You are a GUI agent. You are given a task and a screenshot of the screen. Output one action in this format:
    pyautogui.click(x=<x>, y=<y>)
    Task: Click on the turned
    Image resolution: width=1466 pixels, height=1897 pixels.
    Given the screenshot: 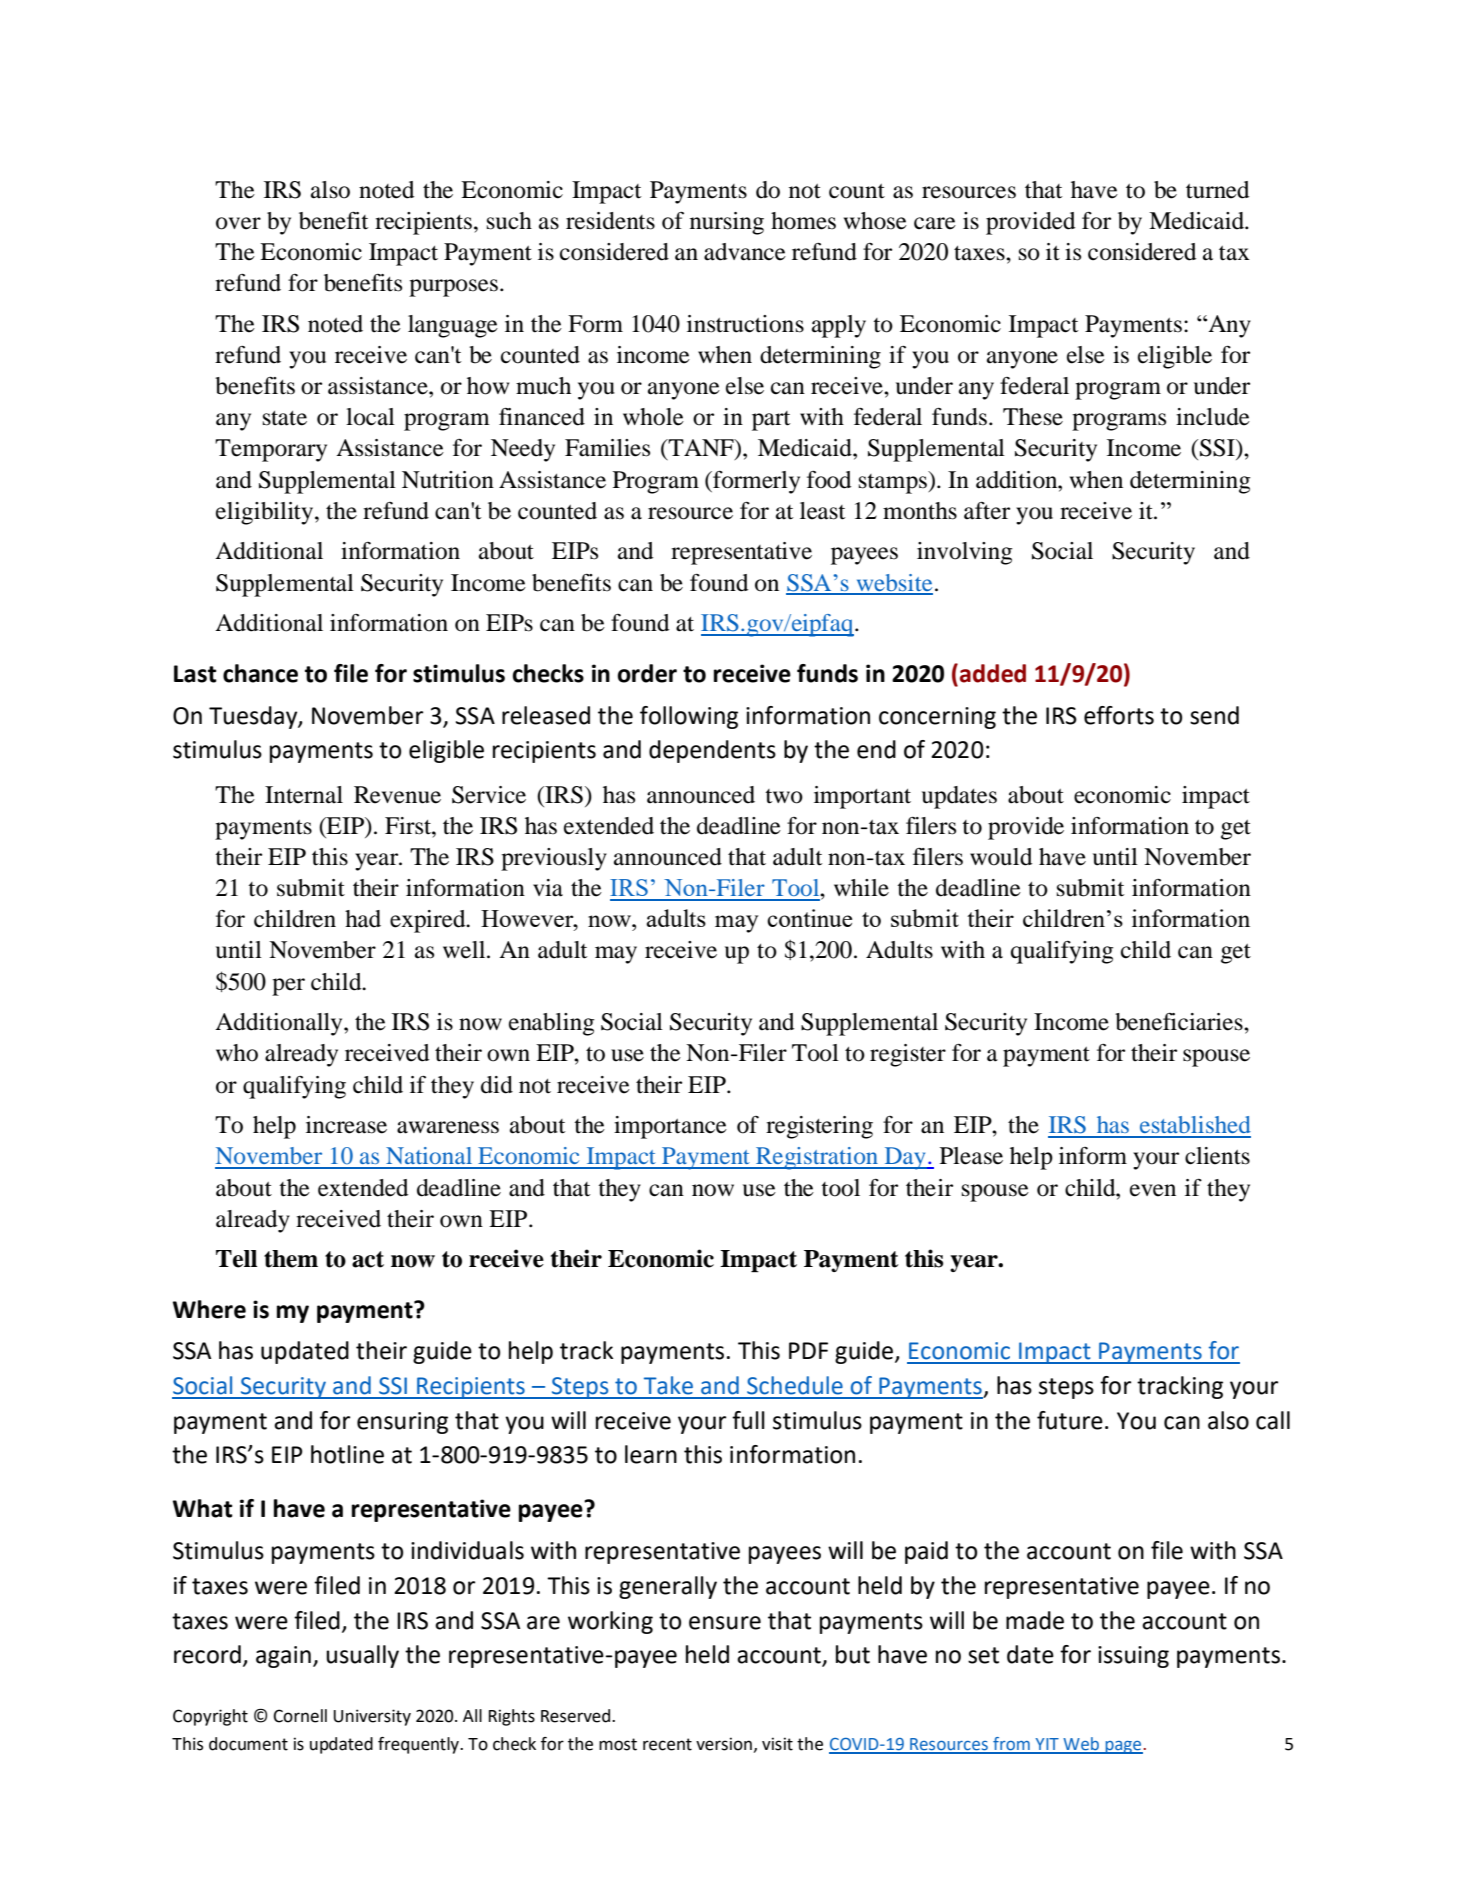 What is the action you would take?
    pyautogui.click(x=1217, y=190)
